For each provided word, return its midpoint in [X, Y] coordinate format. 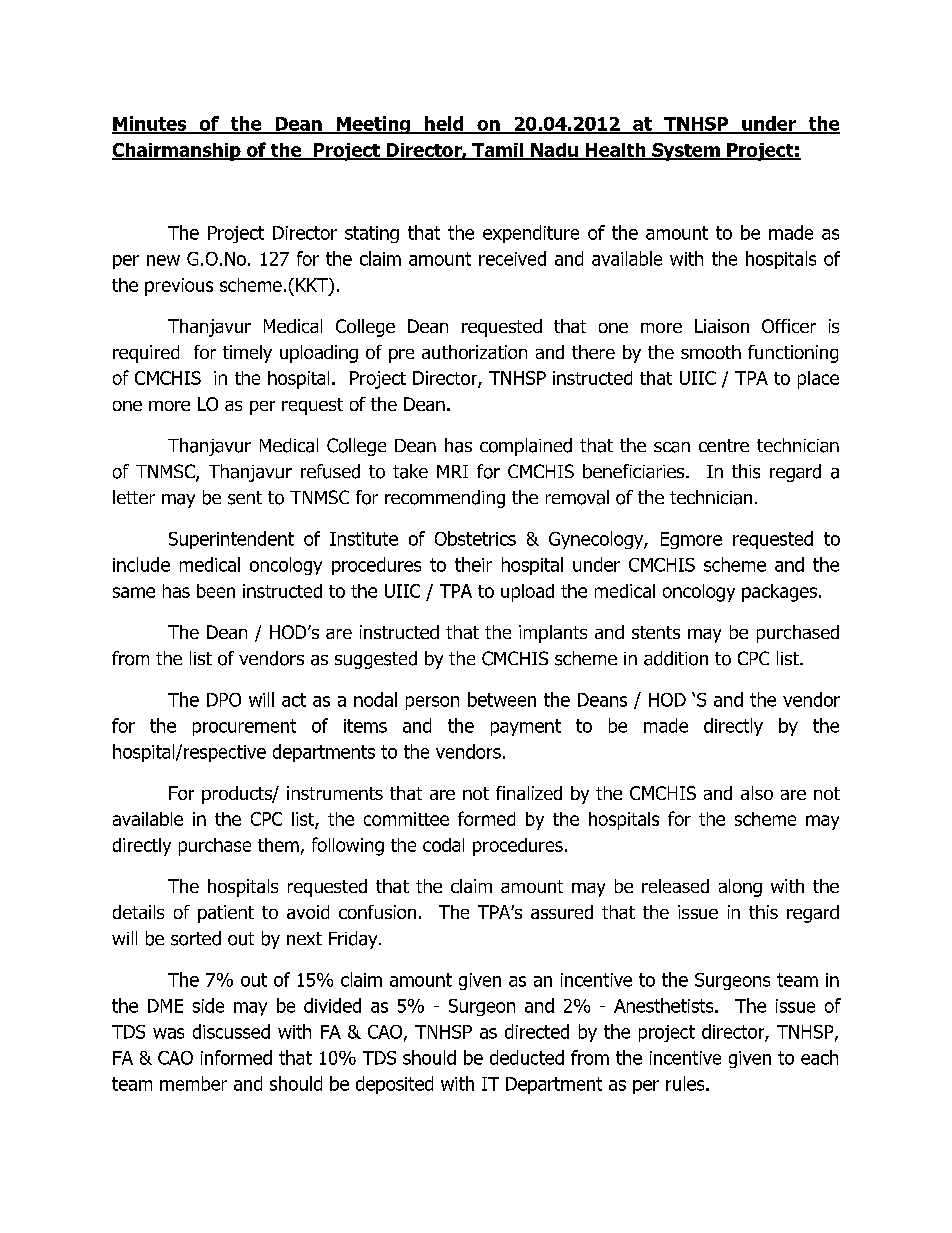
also [757, 793]
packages [781, 593]
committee [406, 819]
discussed [231, 1031]
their [473, 564]
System [686, 152]
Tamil [498, 151]
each [819, 1057]
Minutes [150, 124]
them [278, 845]
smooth [711, 352]
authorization [474, 352]
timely [247, 354]
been [216, 591]
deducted [527, 1057]
